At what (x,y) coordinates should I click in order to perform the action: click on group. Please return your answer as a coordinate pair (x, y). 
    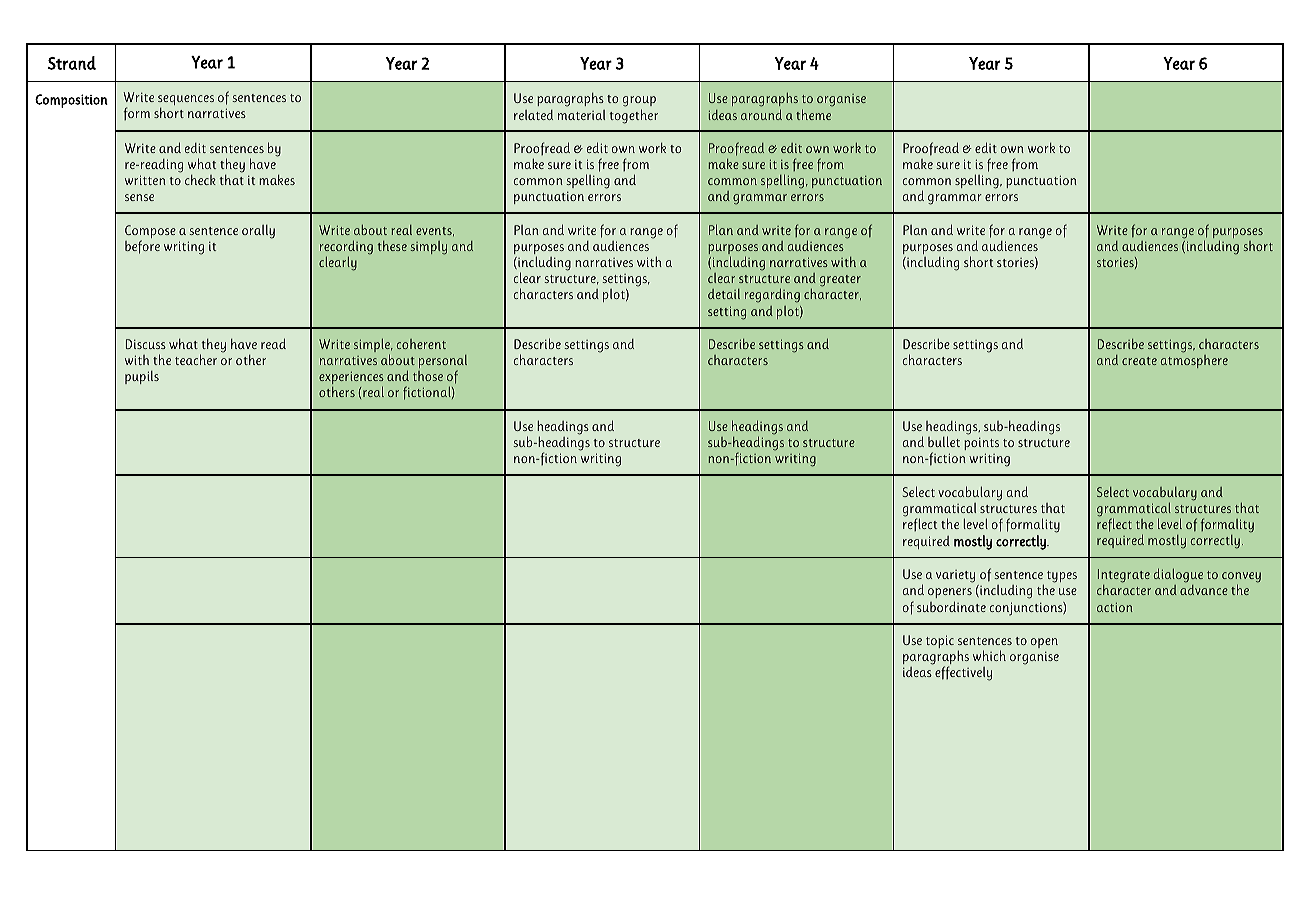
    Looking at the image, I should click on (639, 103).
